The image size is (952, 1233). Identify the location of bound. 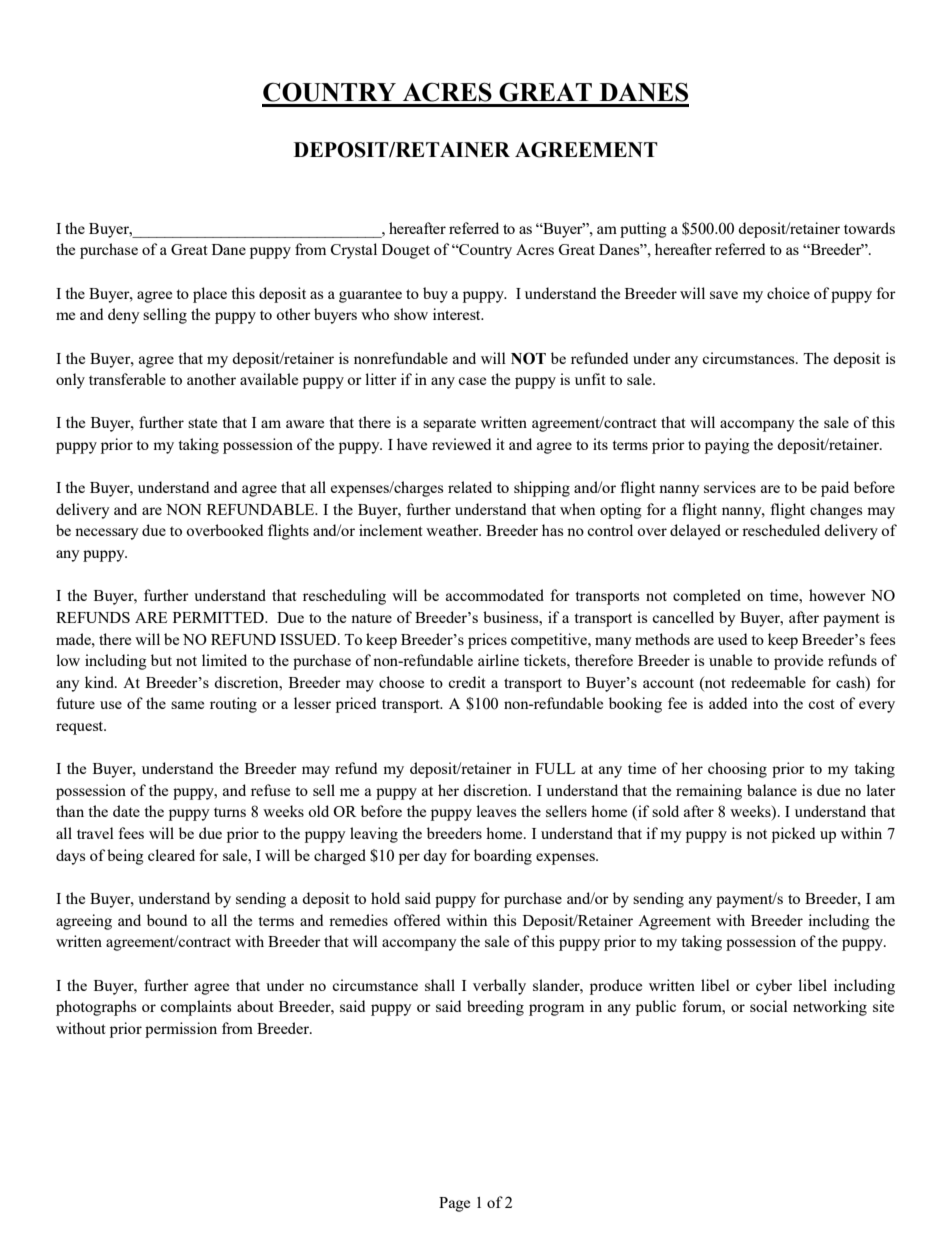
(167, 920).
